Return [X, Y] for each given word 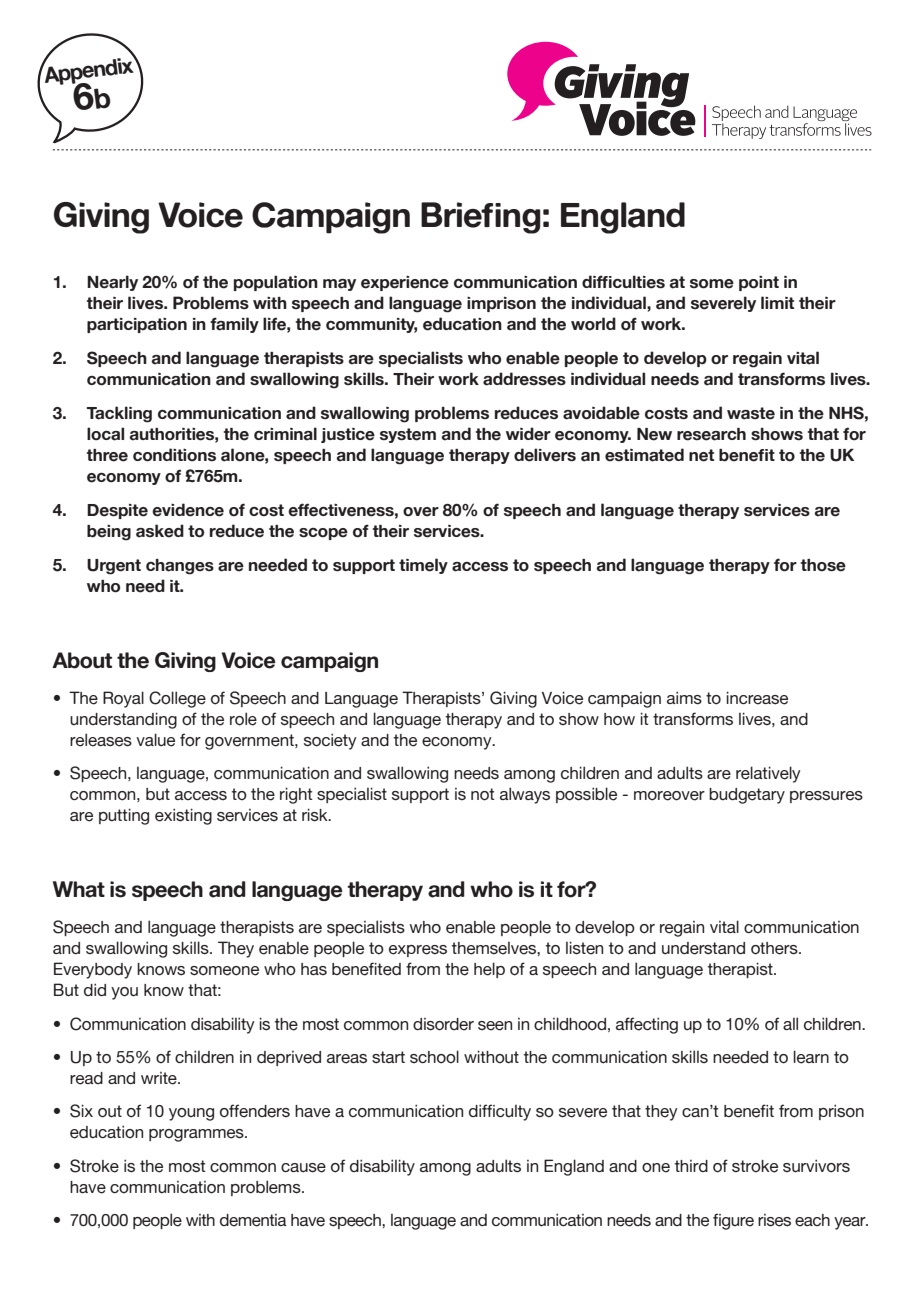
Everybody [93, 970]
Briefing [481, 218]
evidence [188, 510]
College [177, 699]
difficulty [500, 1112]
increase [757, 698]
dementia [253, 1220]
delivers [545, 455]
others [775, 948]
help [489, 970]
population [276, 283]
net [701, 455]
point [759, 283]
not [483, 794]
